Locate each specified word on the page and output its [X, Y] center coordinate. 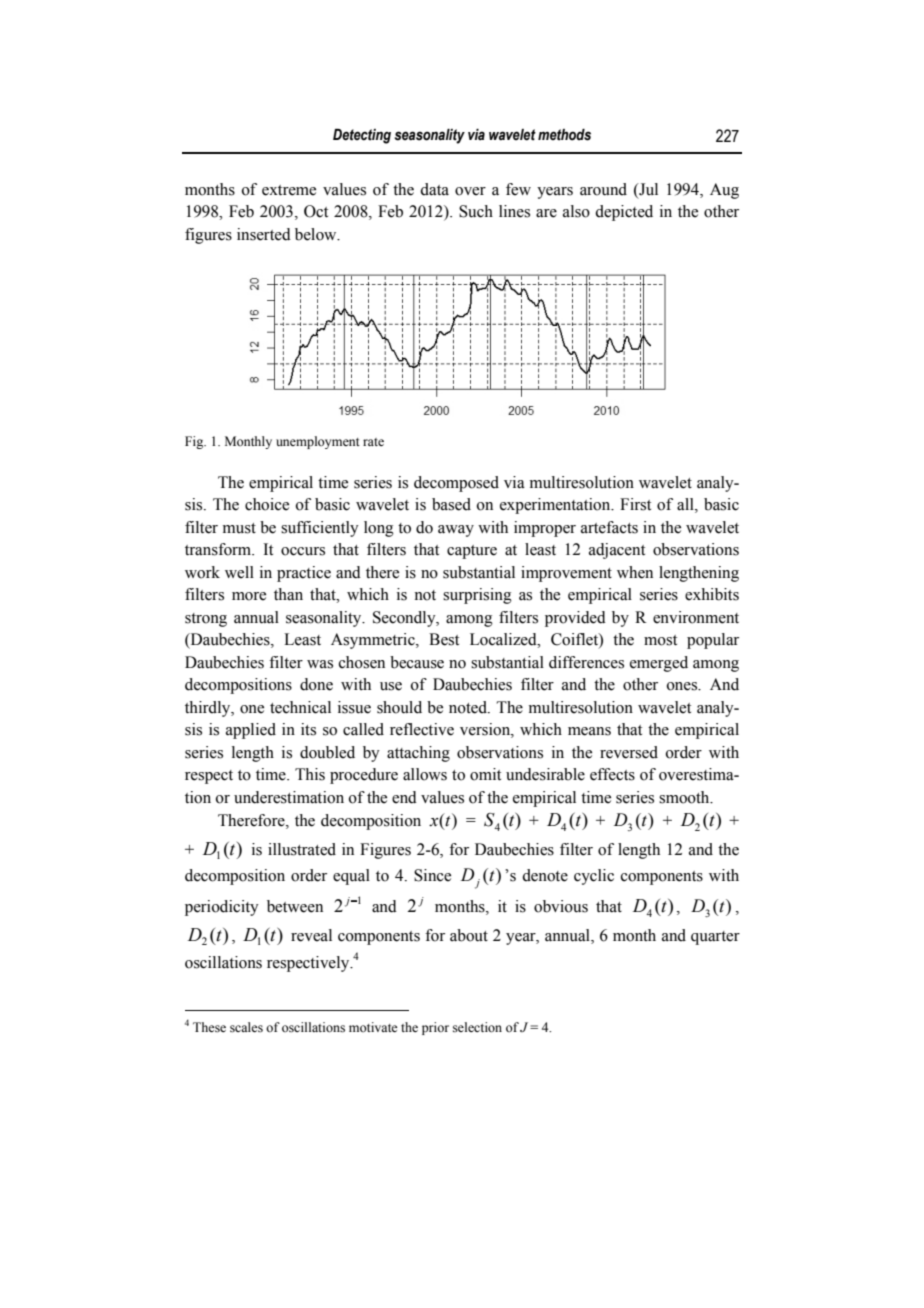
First [635, 504]
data [434, 189]
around [603, 189]
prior [435, 1028]
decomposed [456, 484]
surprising [477, 596]
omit [485, 774]
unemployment [318, 442]
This [310, 774]
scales [246, 1027]
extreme [289, 190]
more [249, 596]
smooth [685, 797]
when [635, 572]
